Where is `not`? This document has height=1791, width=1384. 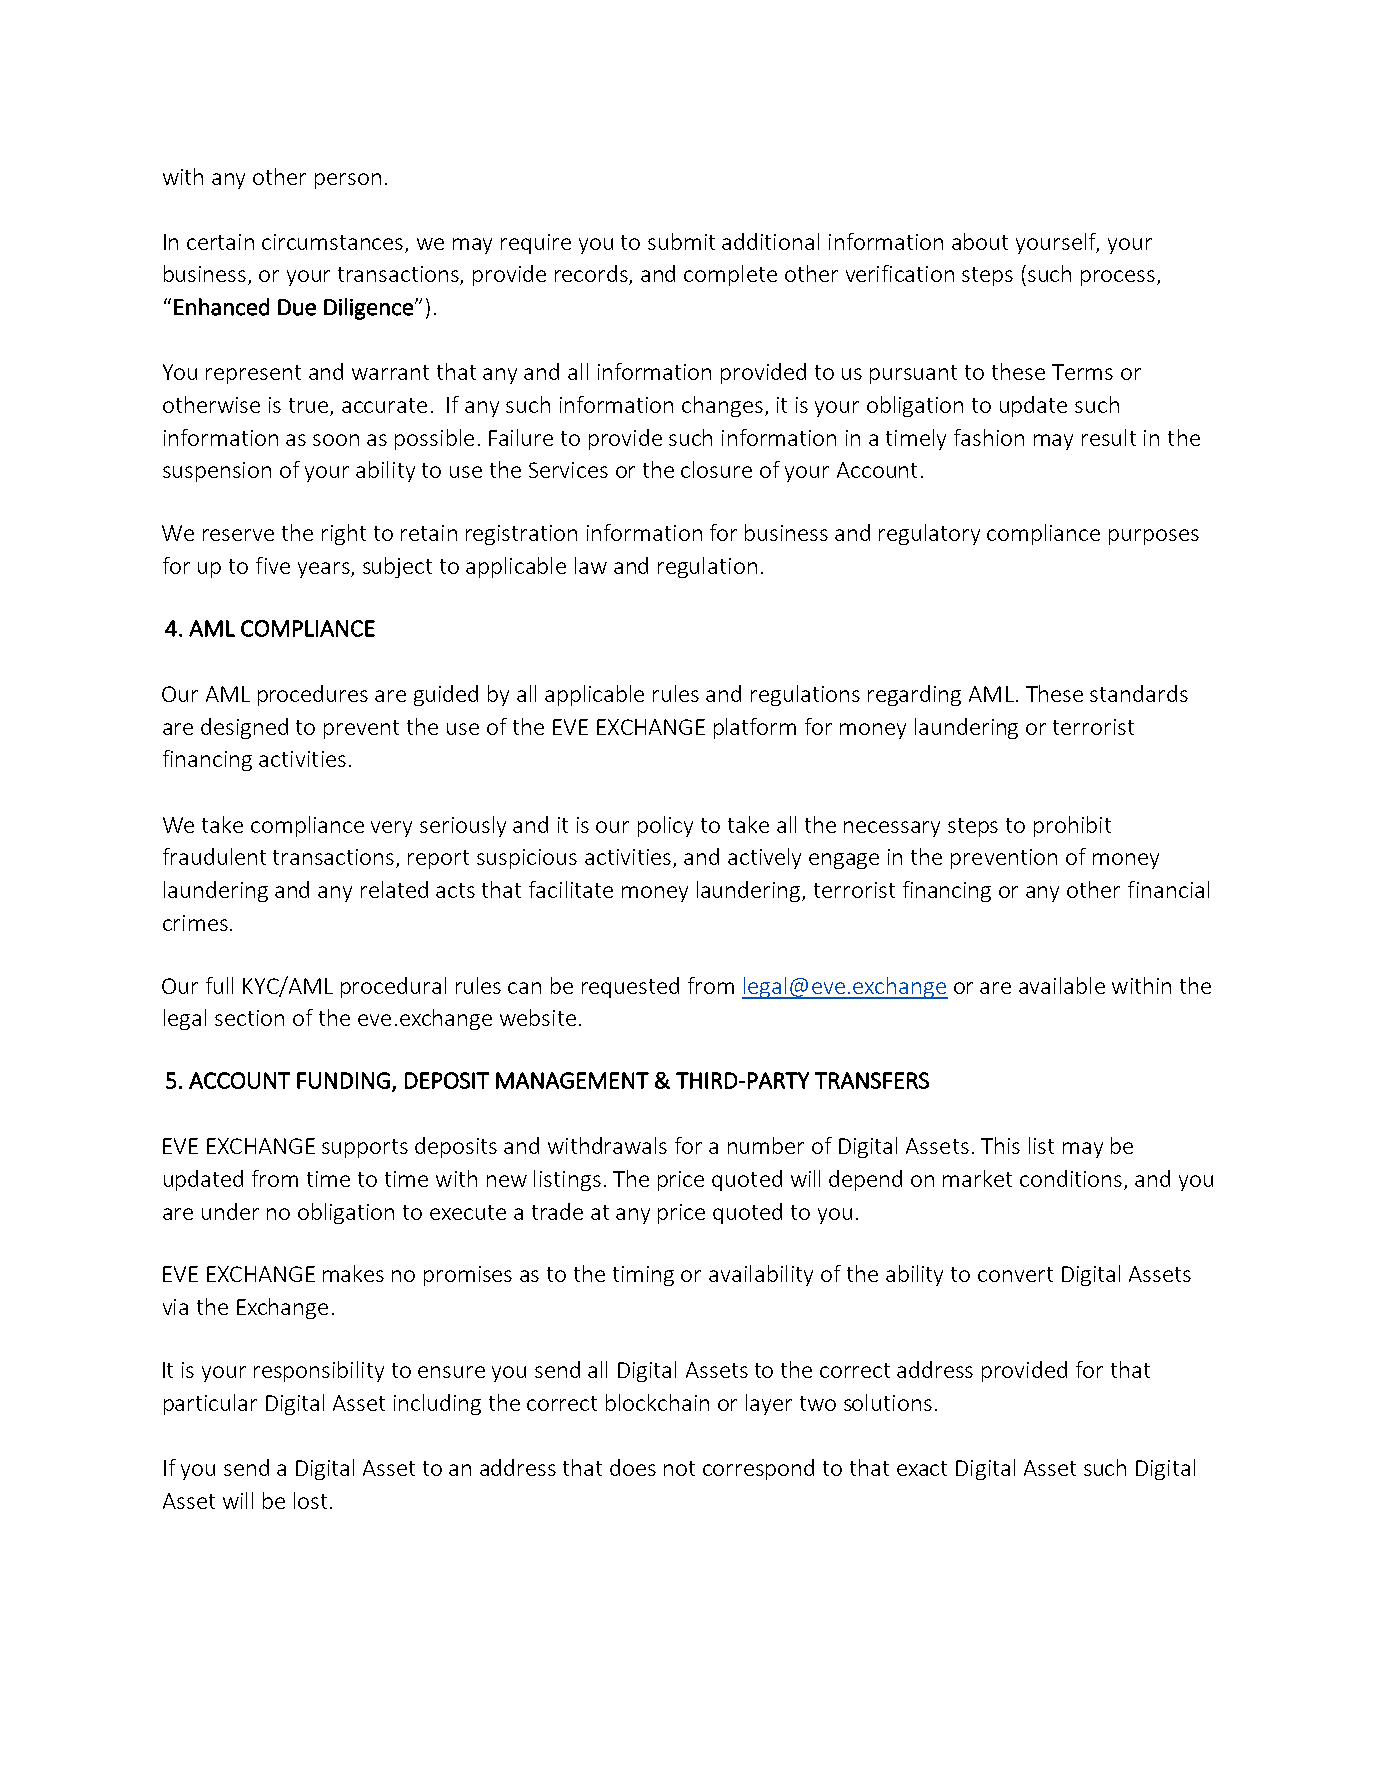
not is located at coordinates (679, 1468).
